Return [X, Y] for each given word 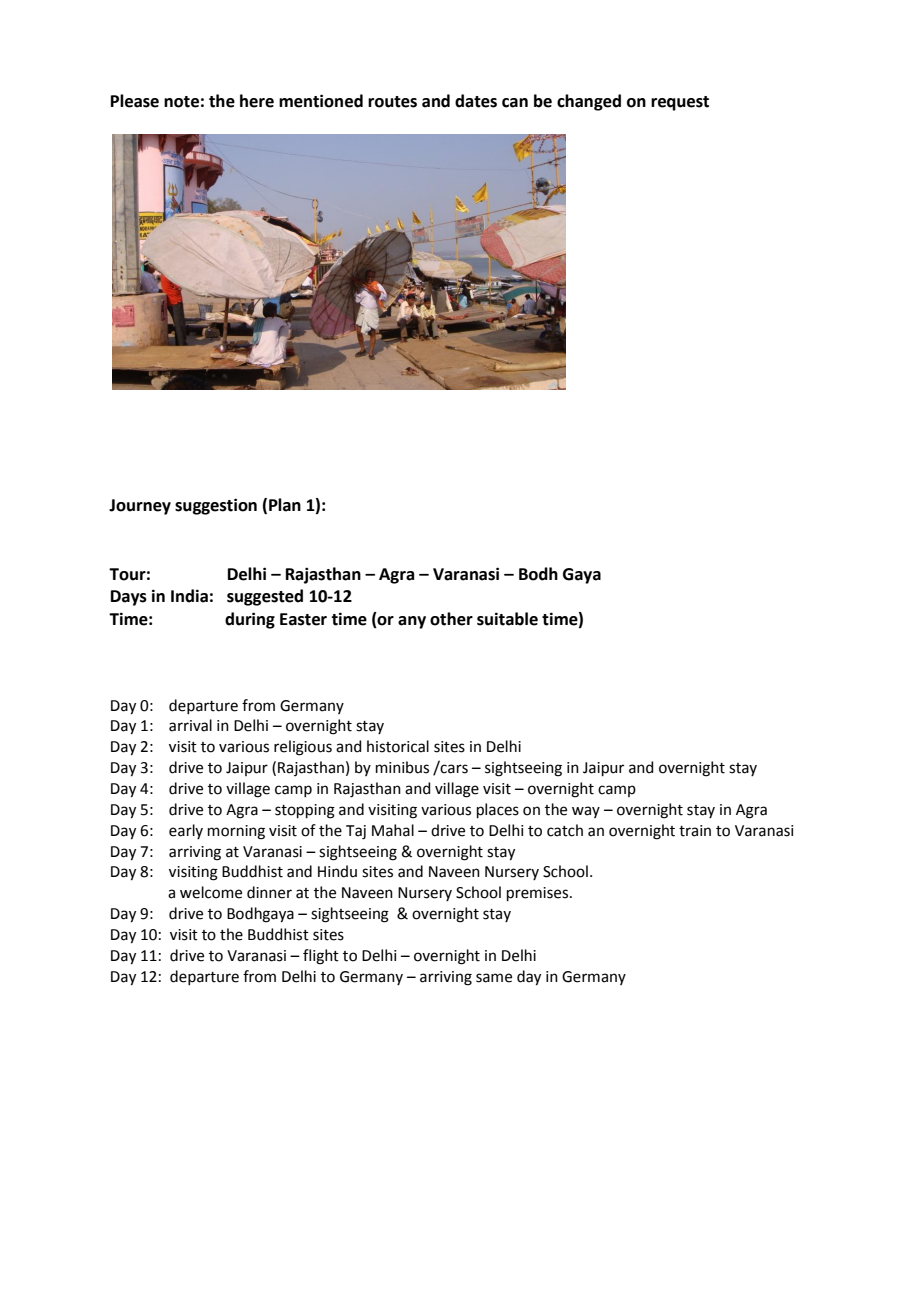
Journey [140, 507]
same [494, 978]
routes [392, 102]
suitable [507, 619]
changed [589, 102]
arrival [190, 725]
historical [398, 746]
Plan [285, 505]
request [680, 103]
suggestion [216, 506]
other [451, 619]
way [586, 812]
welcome [211, 892]
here [257, 101]
